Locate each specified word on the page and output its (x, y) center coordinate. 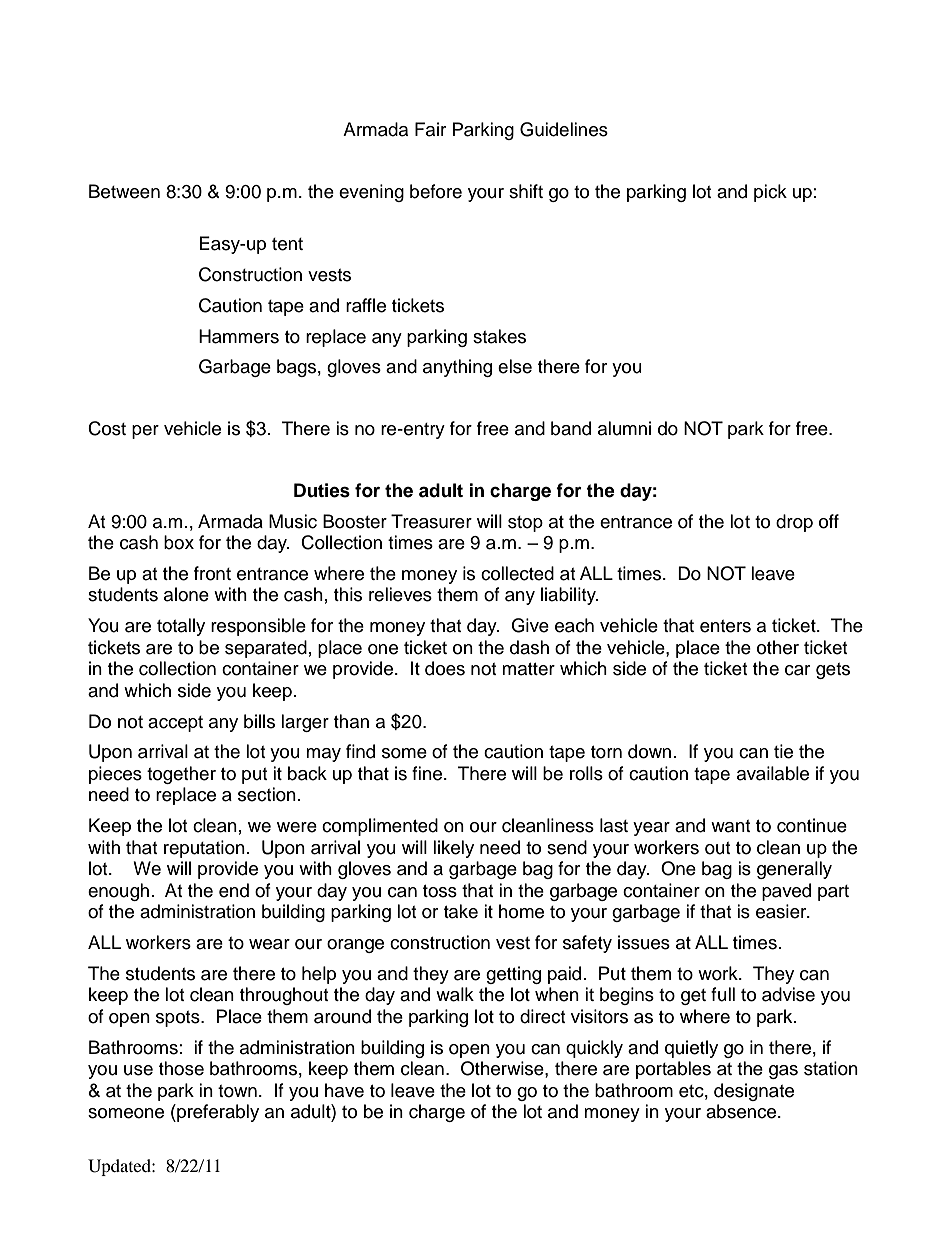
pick (770, 193)
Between (124, 191)
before (436, 191)
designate (754, 1092)
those (181, 1068)
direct (542, 1016)
